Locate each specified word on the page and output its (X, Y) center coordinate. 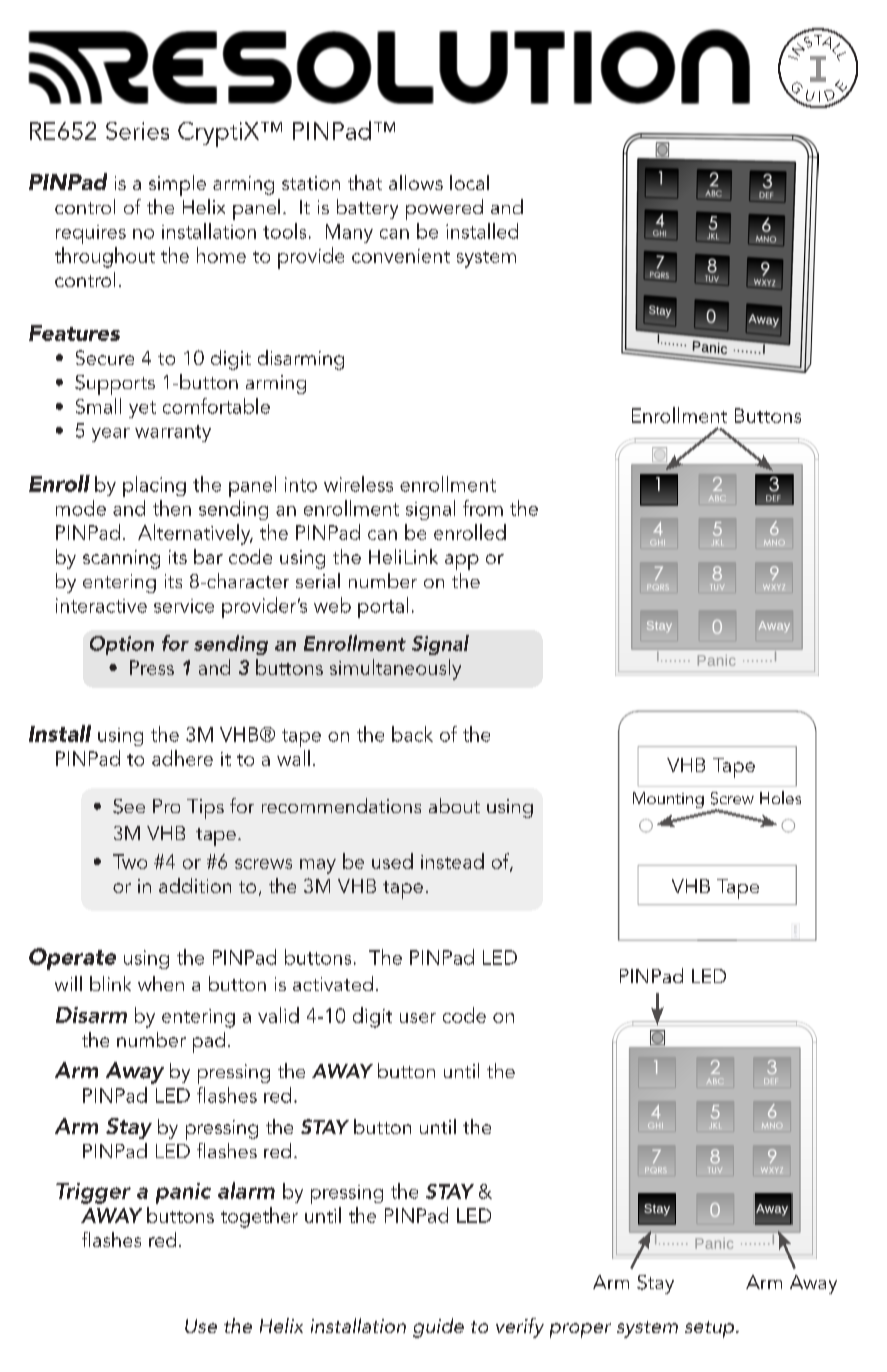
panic (183, 1193)
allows (416, 182)
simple (177, 185)
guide (438, 1328)
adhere (182, 758)
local (469, 182)
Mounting (668, 800)
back (412, 734)
